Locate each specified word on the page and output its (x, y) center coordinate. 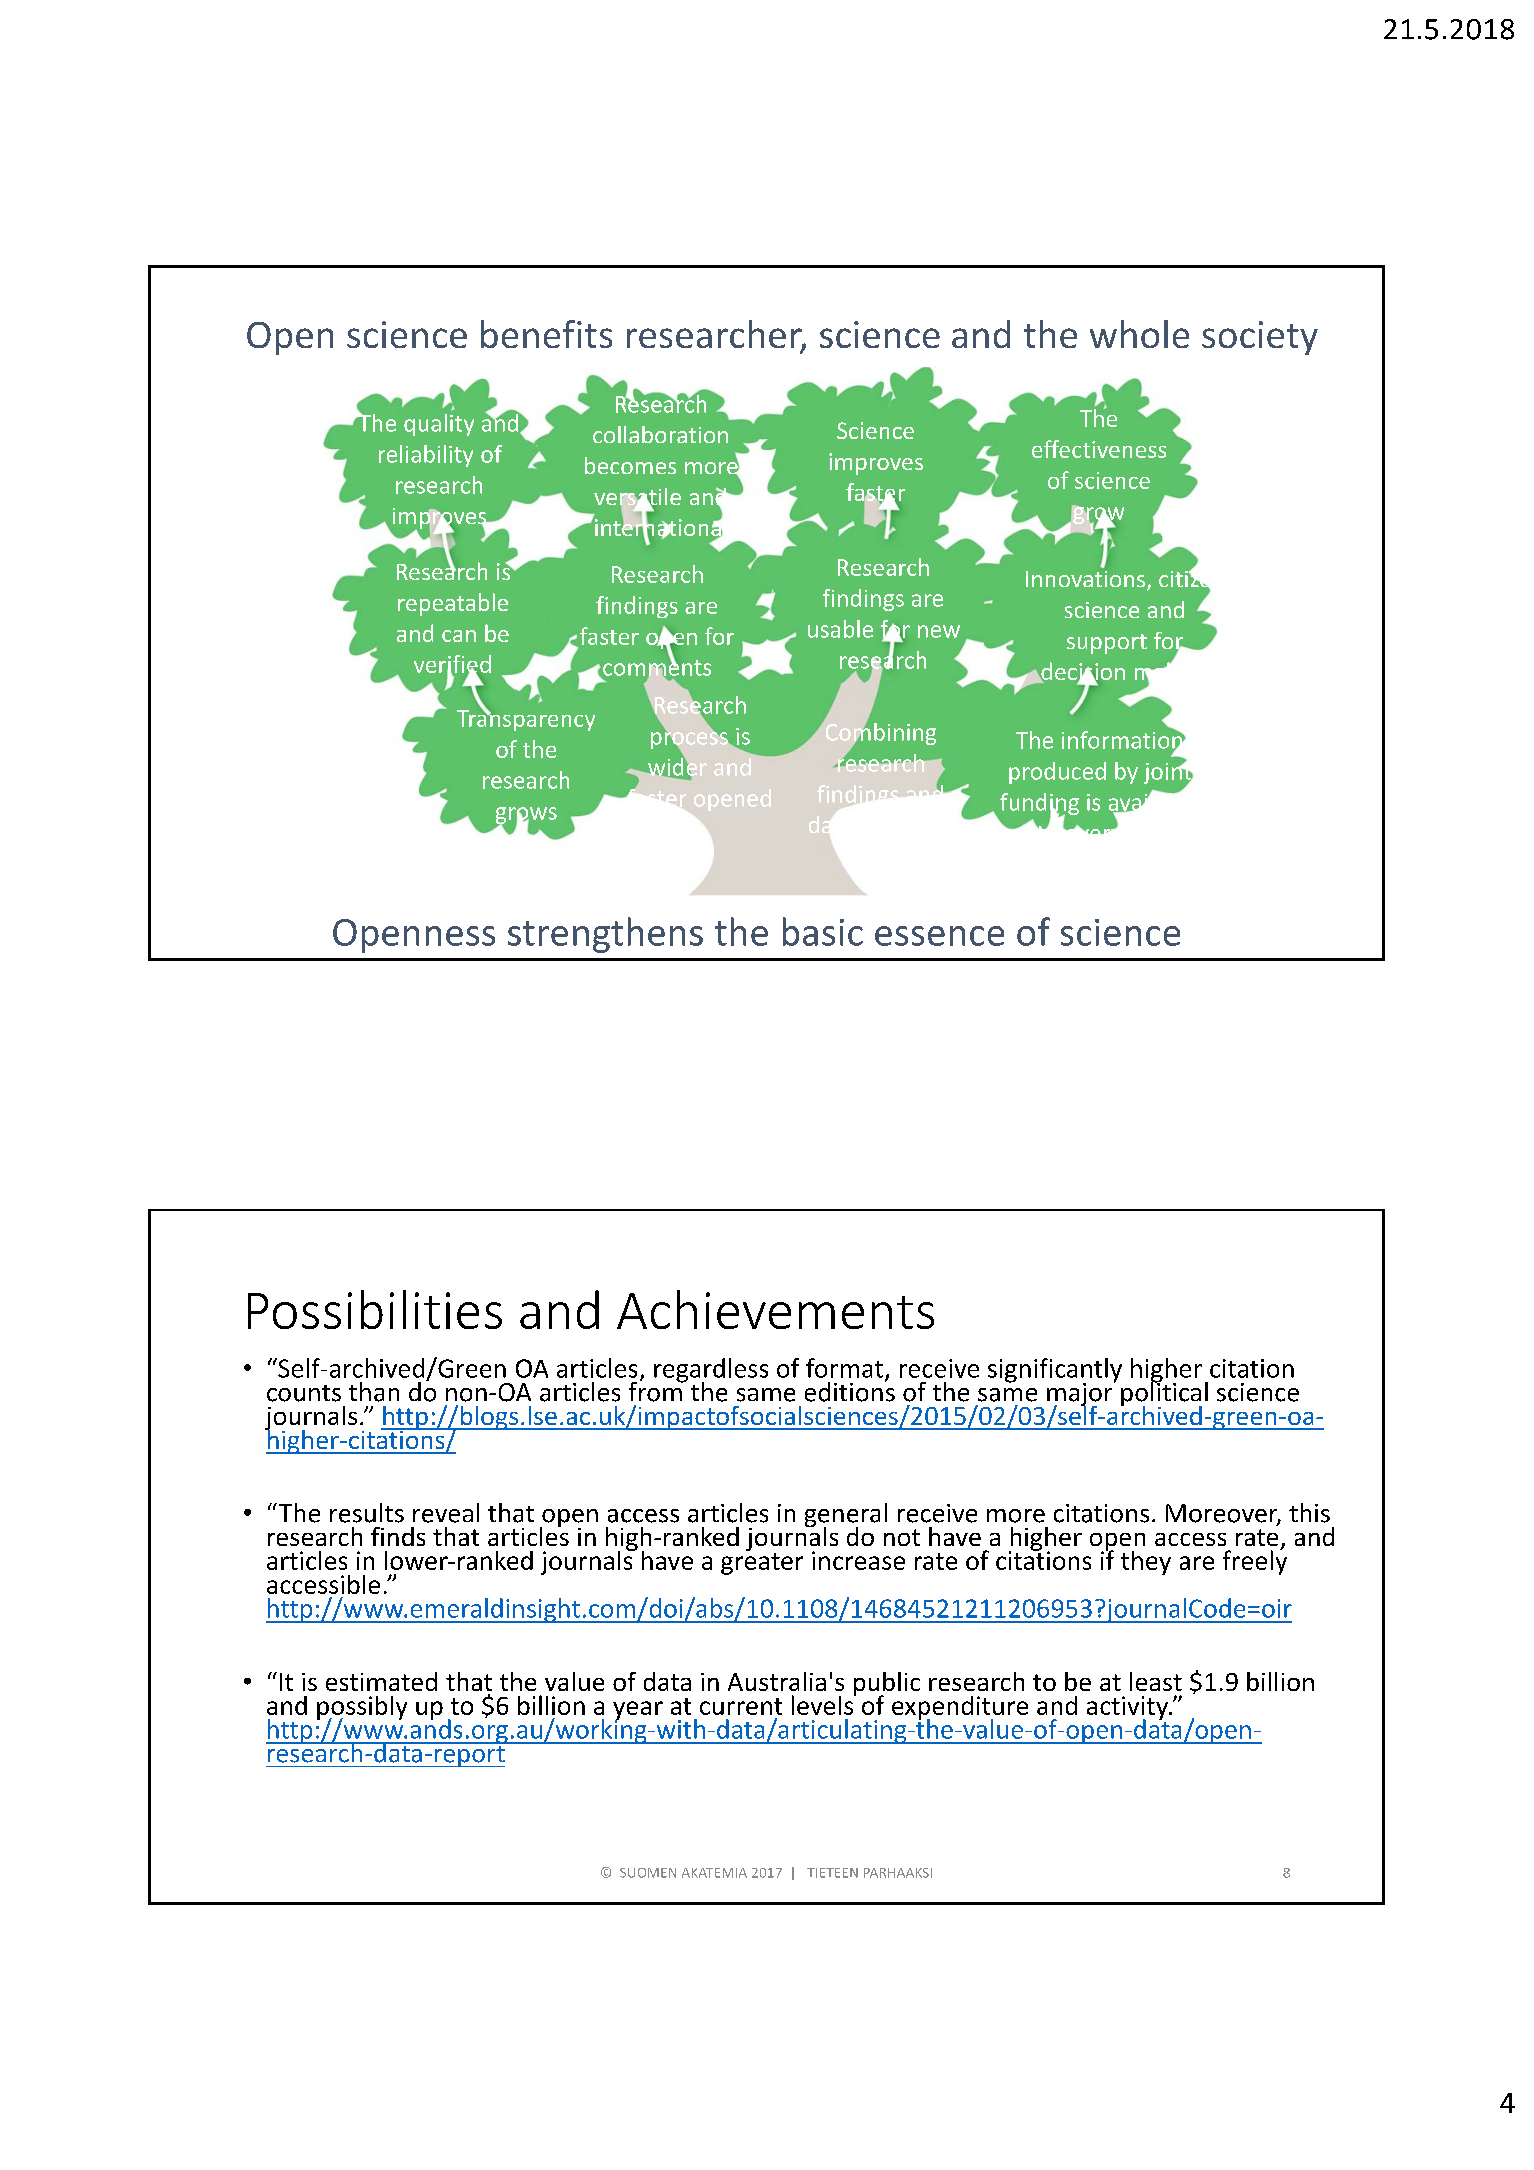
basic (823, 931)
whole (1139, 334)
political (1164, 1394)
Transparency (526, 719)
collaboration (660, 434)
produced (1057, 773)
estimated (381, 1681)
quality (439, 425)
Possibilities (375, 1309)
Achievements (775, 1309)
